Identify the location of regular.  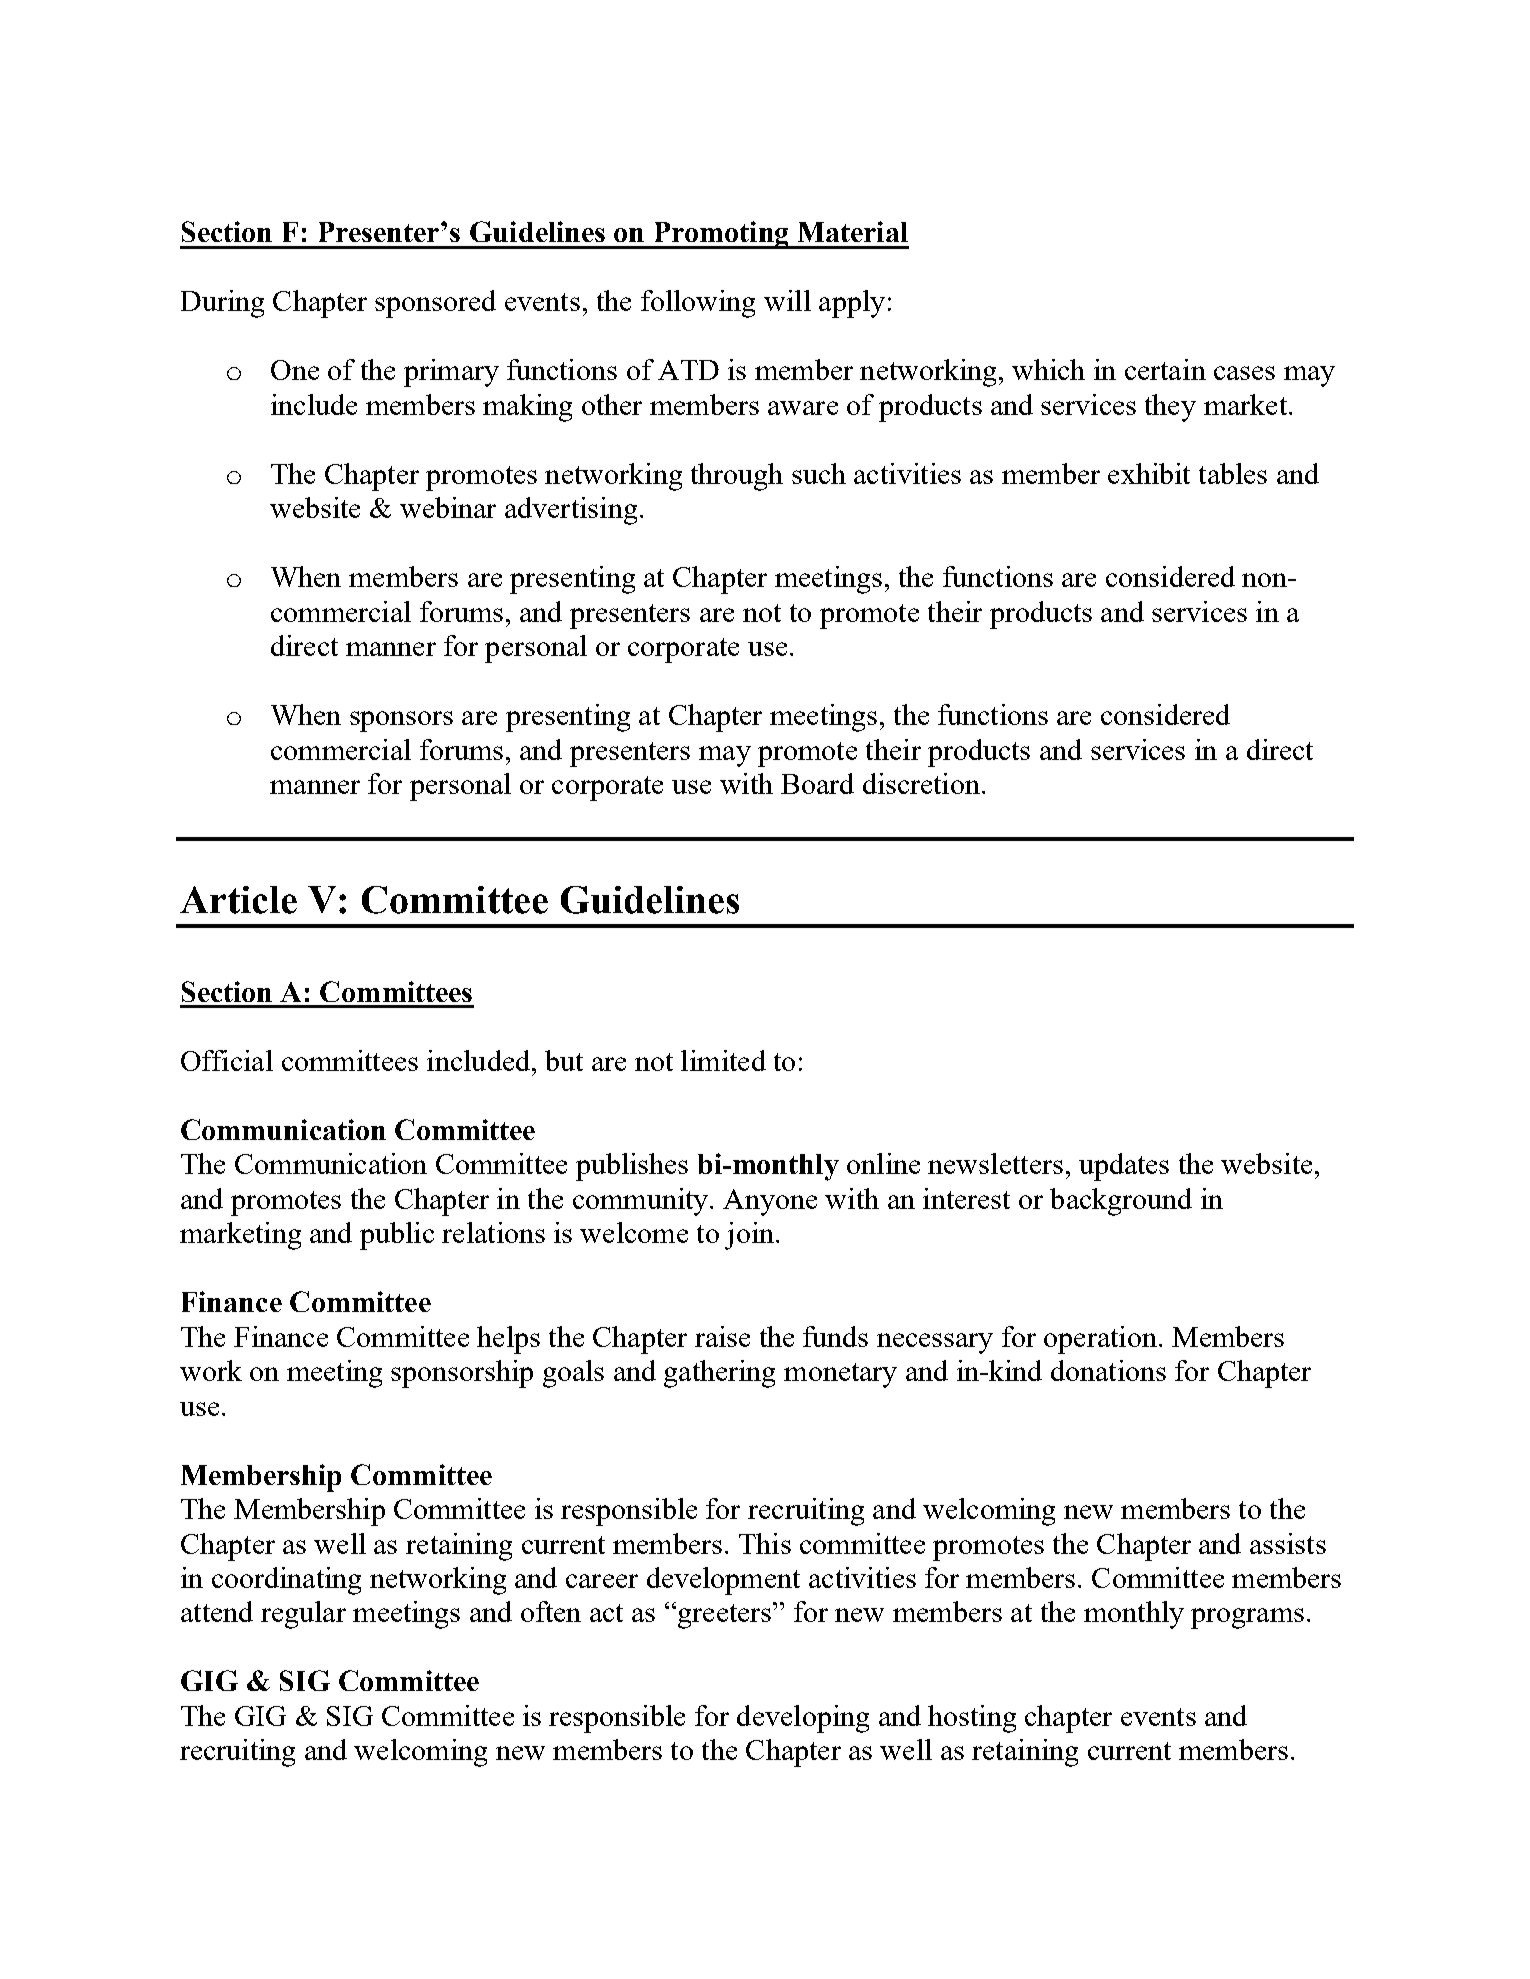
(303, 1615).
